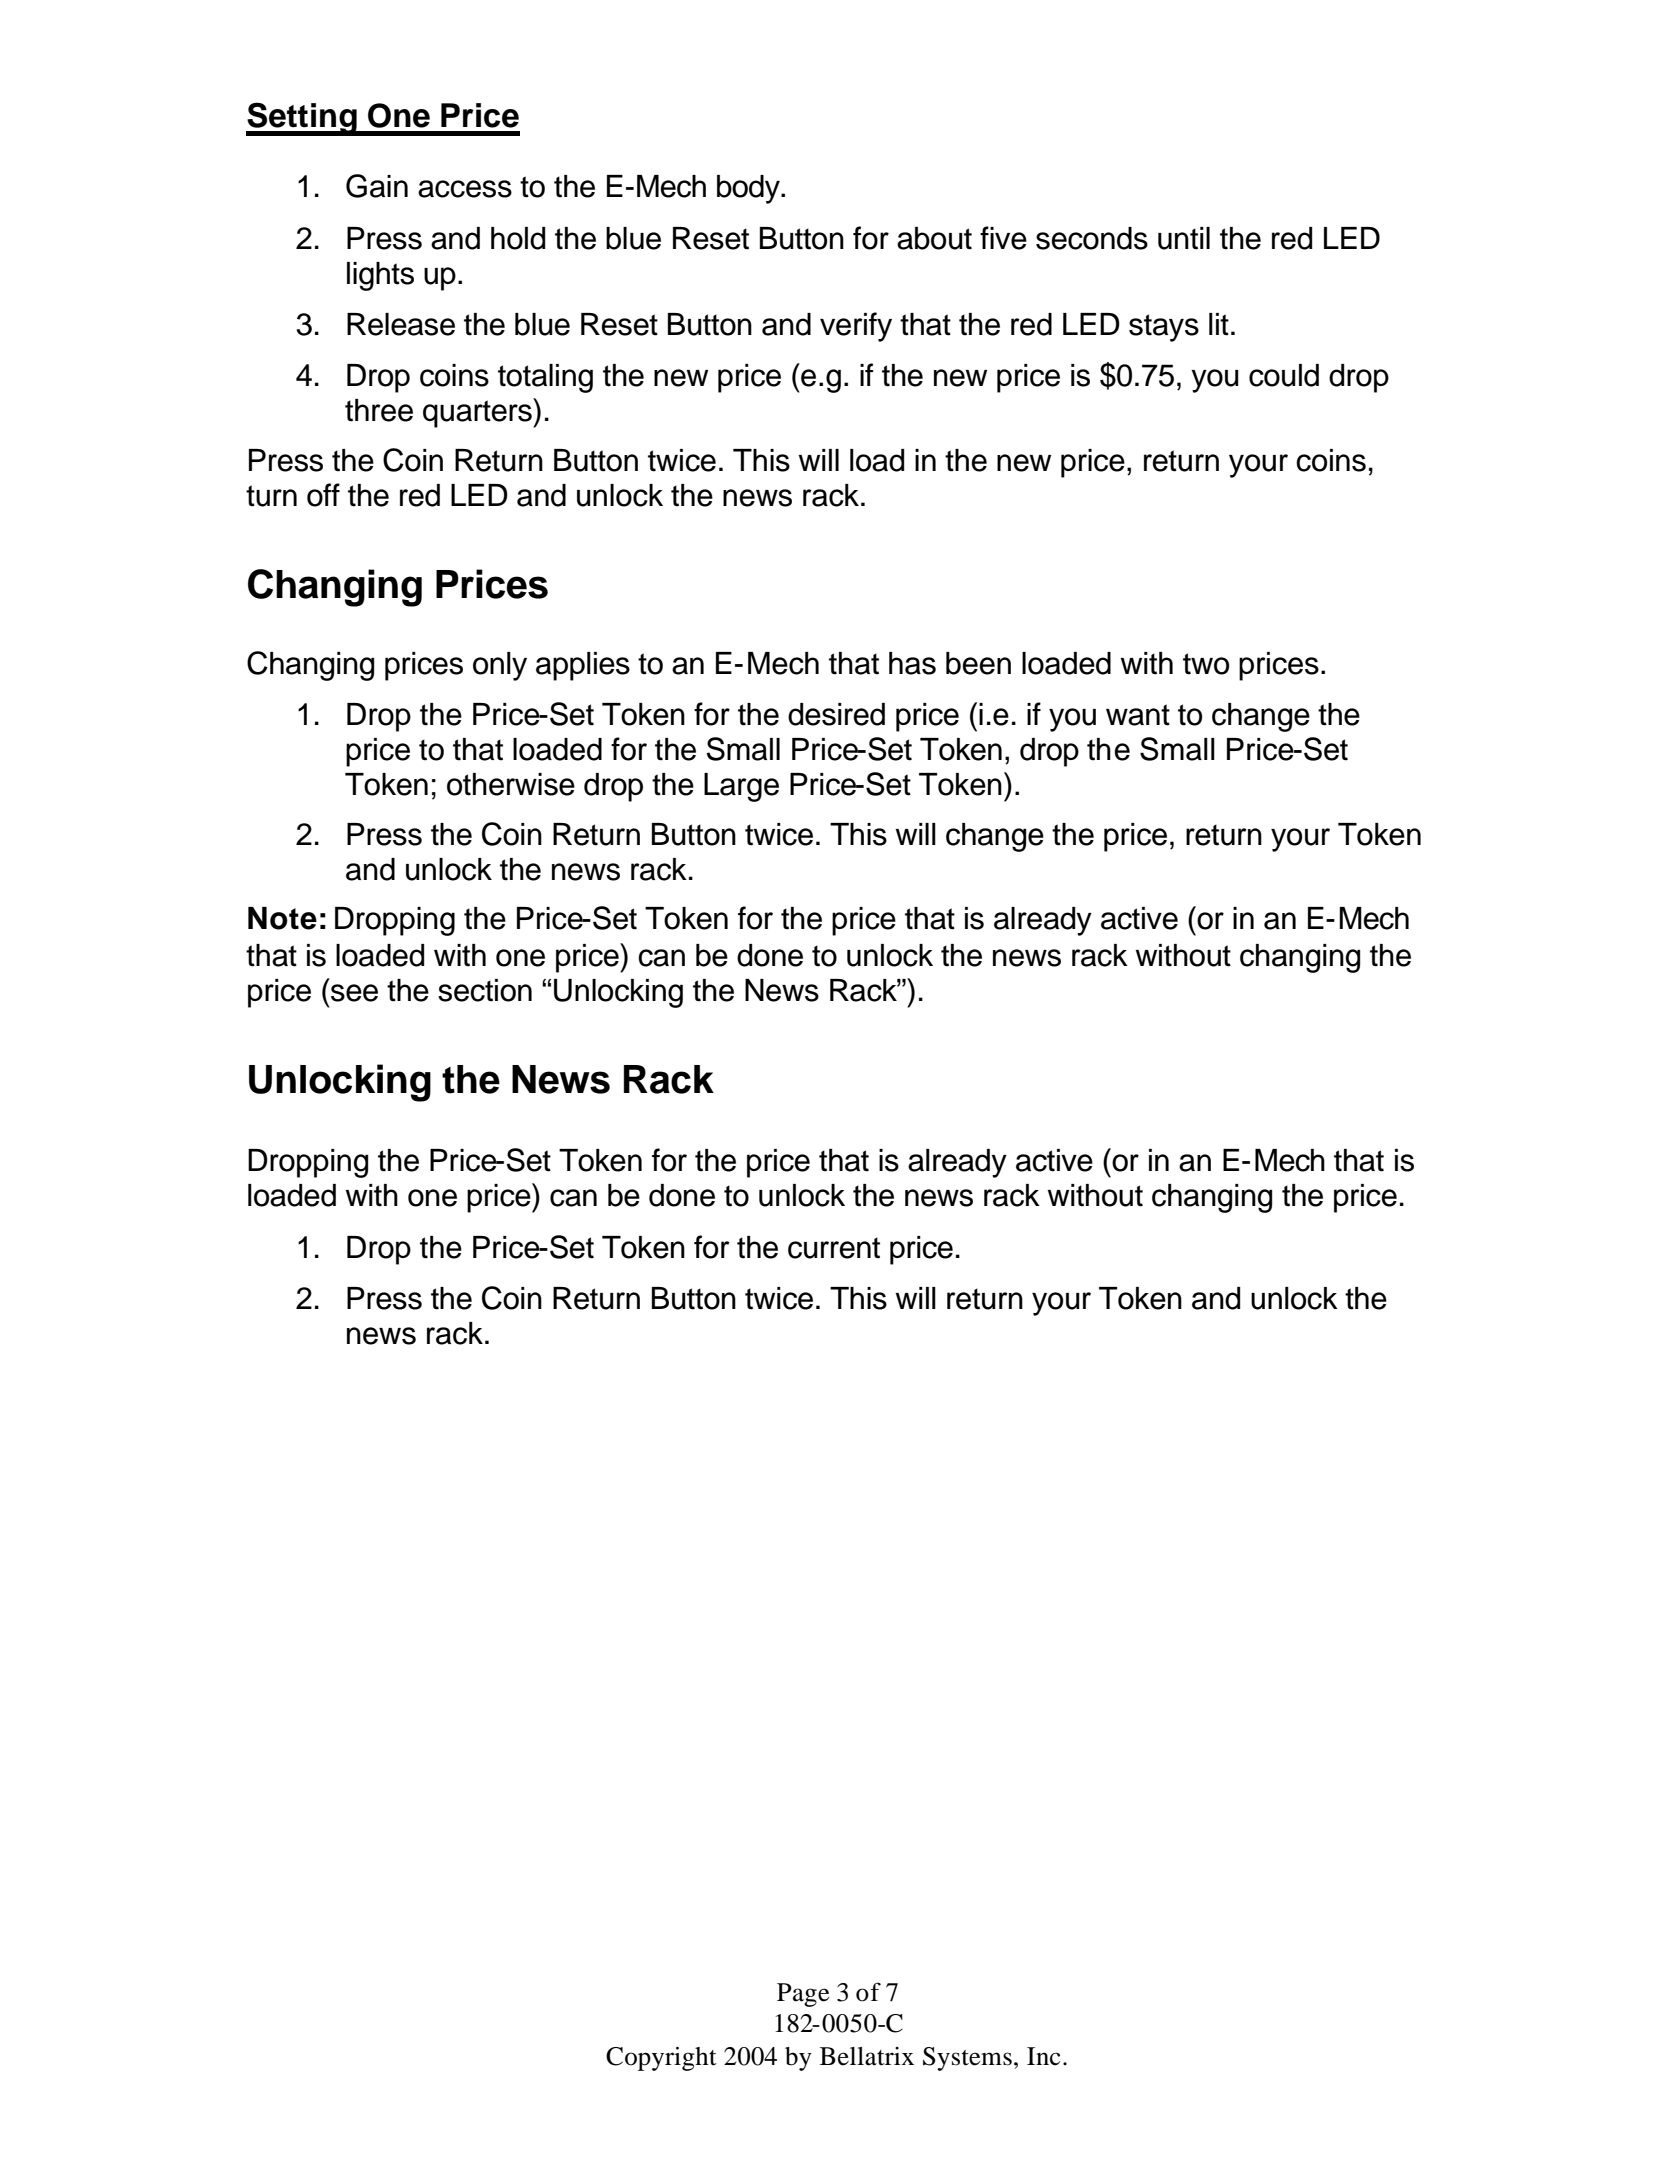  What do you see at coordinates (485, 990) in the screenshot?
I see `section` at bounding box center [485, 990].
